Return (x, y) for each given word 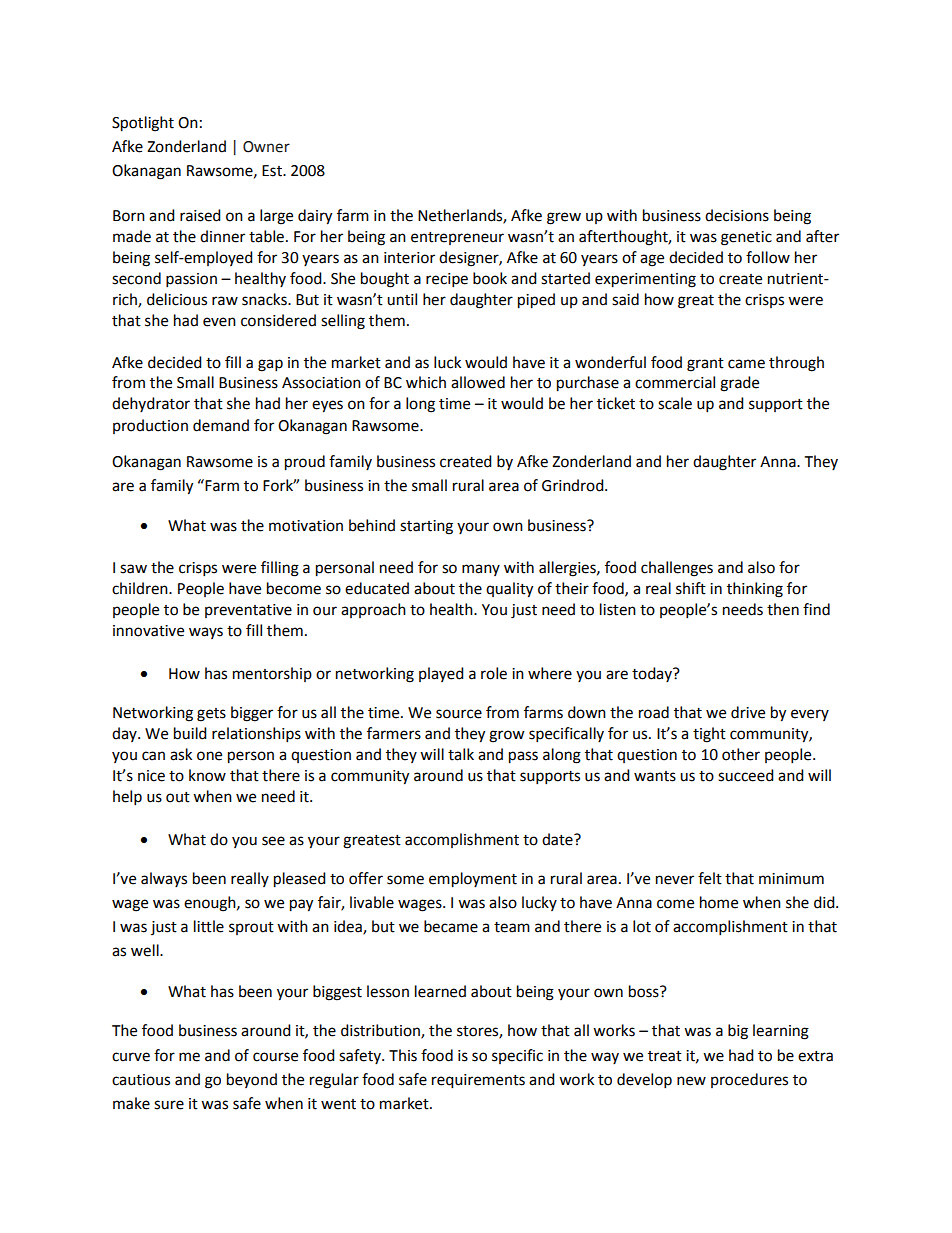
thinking (755, 590)
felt (710, 878)
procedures (749, 1080)
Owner (266, 147)
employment (473, 880)
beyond (252, 1080)
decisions (737, 215)
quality (509, 590)
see (273, 841)
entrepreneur (457, 238)
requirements (478, 1081)
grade (739, 384)
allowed (478, 382)
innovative (148, 631)
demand (221, 425)
